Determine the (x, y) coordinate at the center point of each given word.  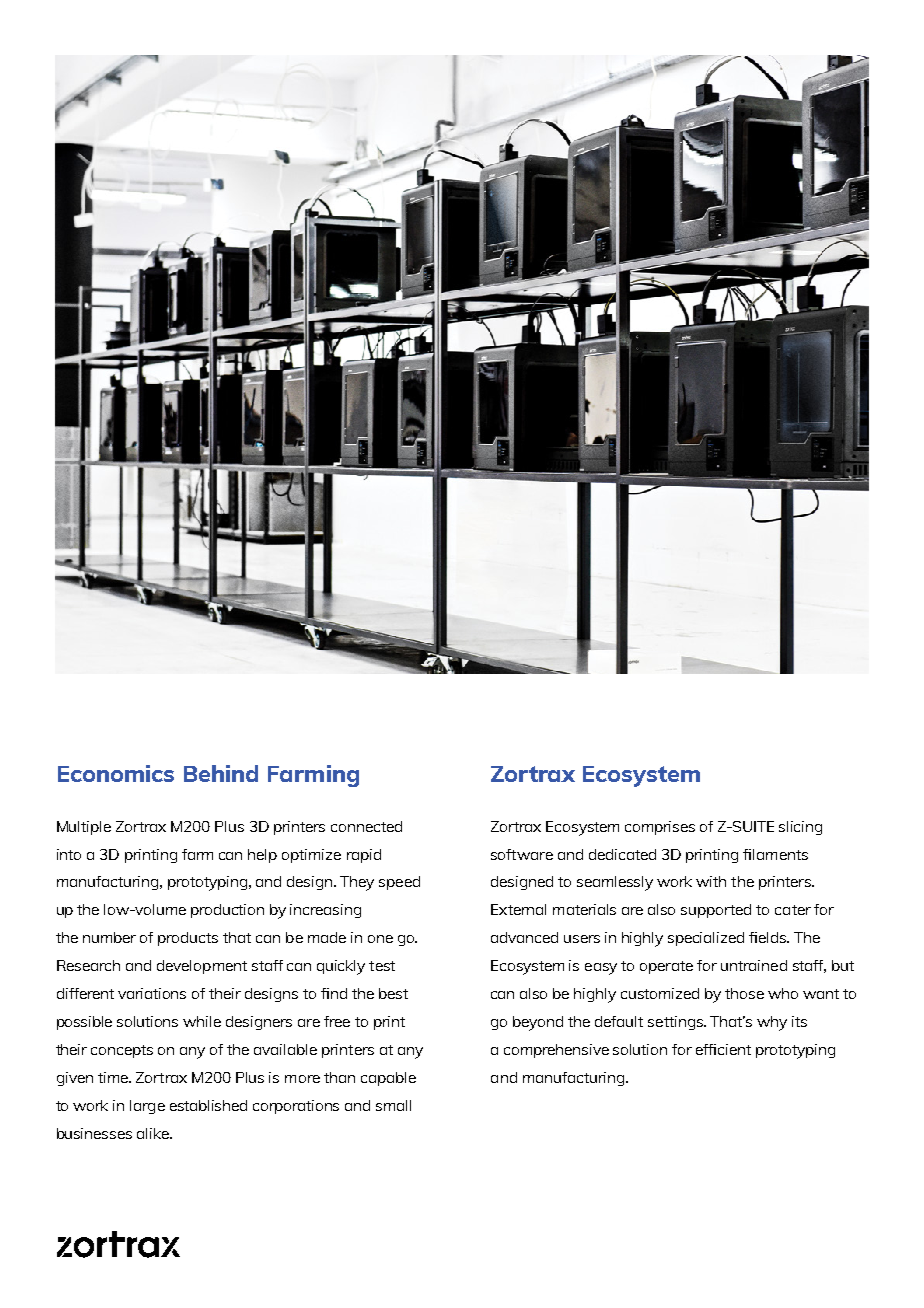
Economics (116, 773)
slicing (800, 828)
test (382, 966)
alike (154, 1133)
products (188, 939)
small (393, 1105)
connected (366, 826)
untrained (754, 965)
